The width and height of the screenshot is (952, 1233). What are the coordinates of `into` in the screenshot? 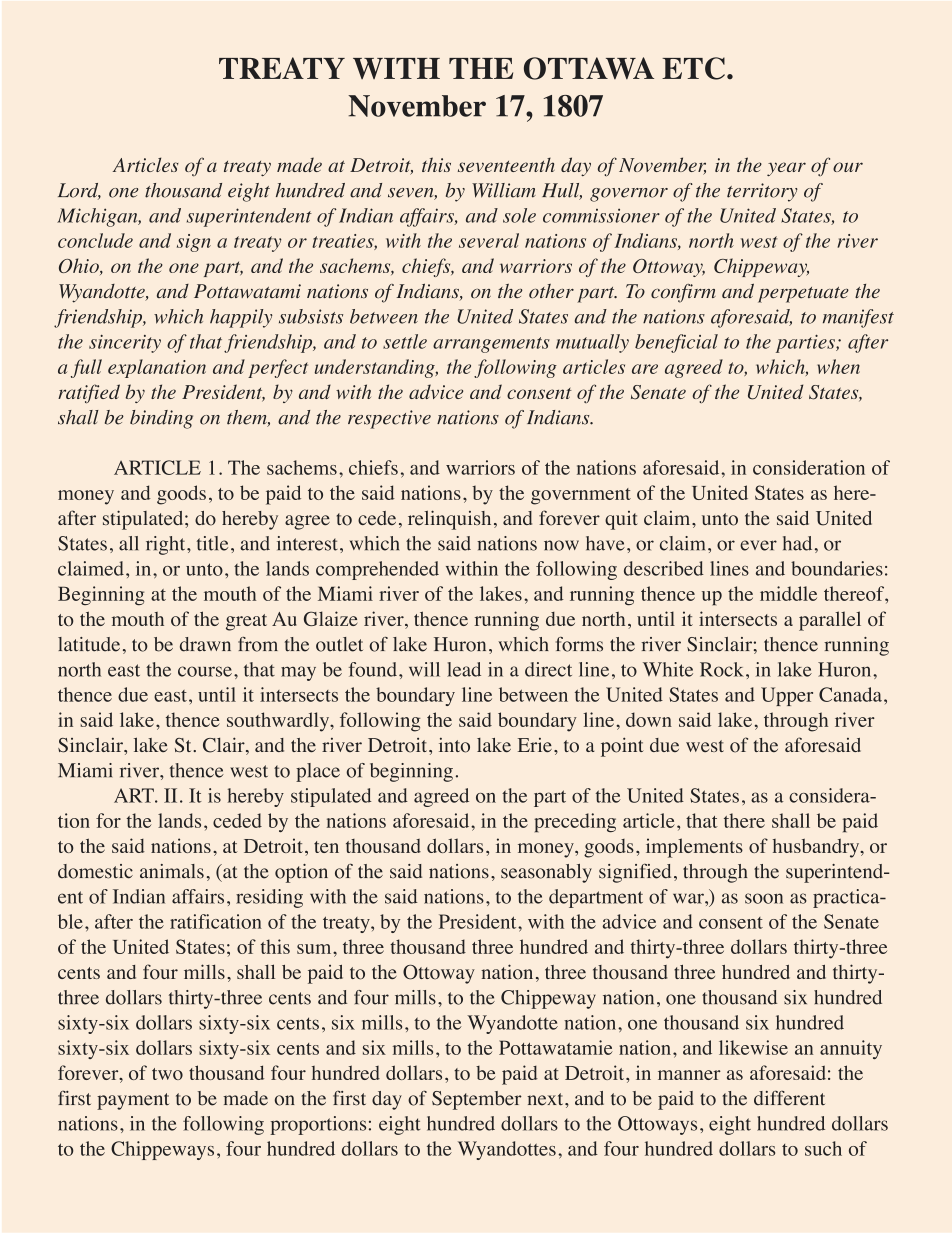 It's located at (454, 745).
